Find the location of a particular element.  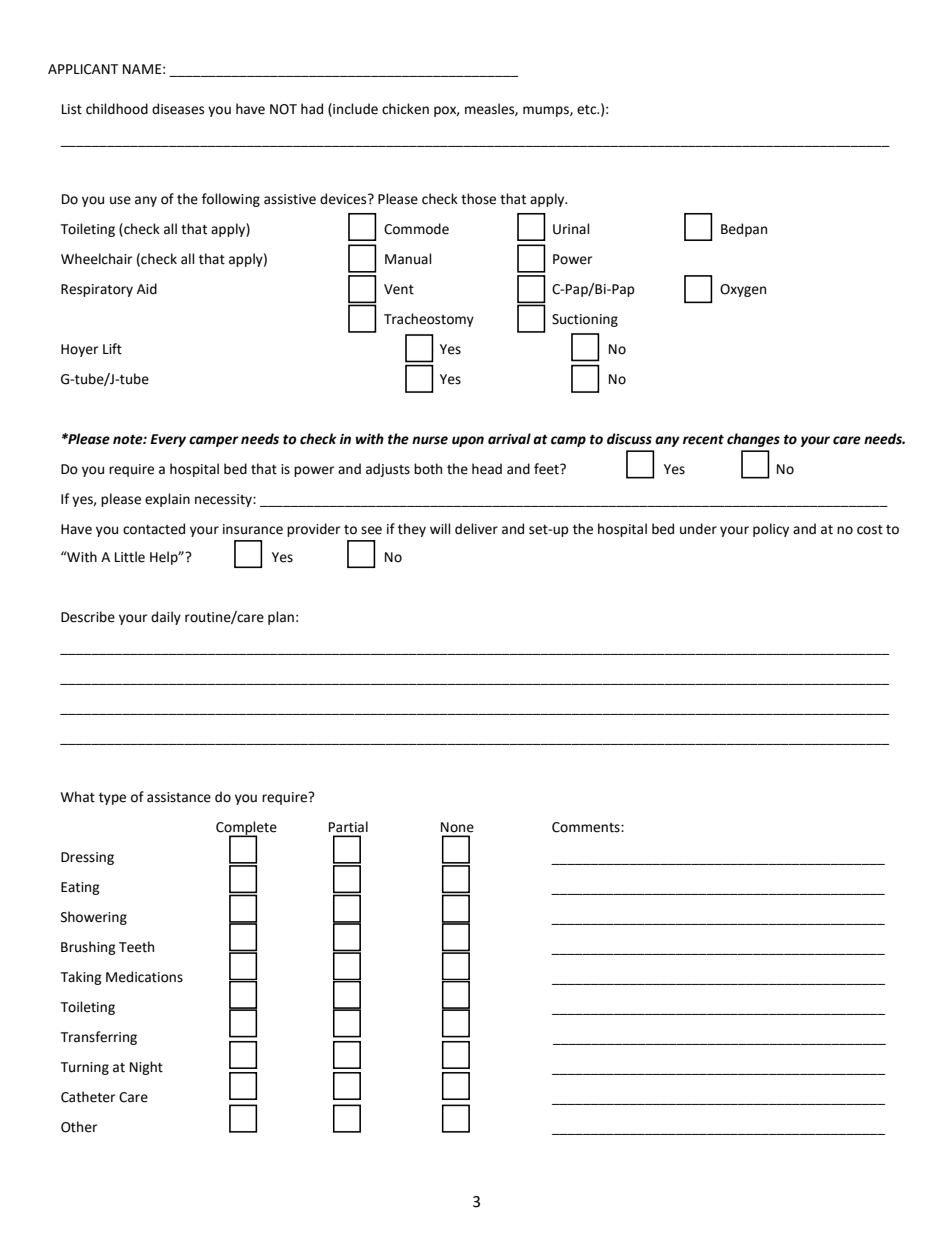

assistance is located at coordinates (179, 797).
